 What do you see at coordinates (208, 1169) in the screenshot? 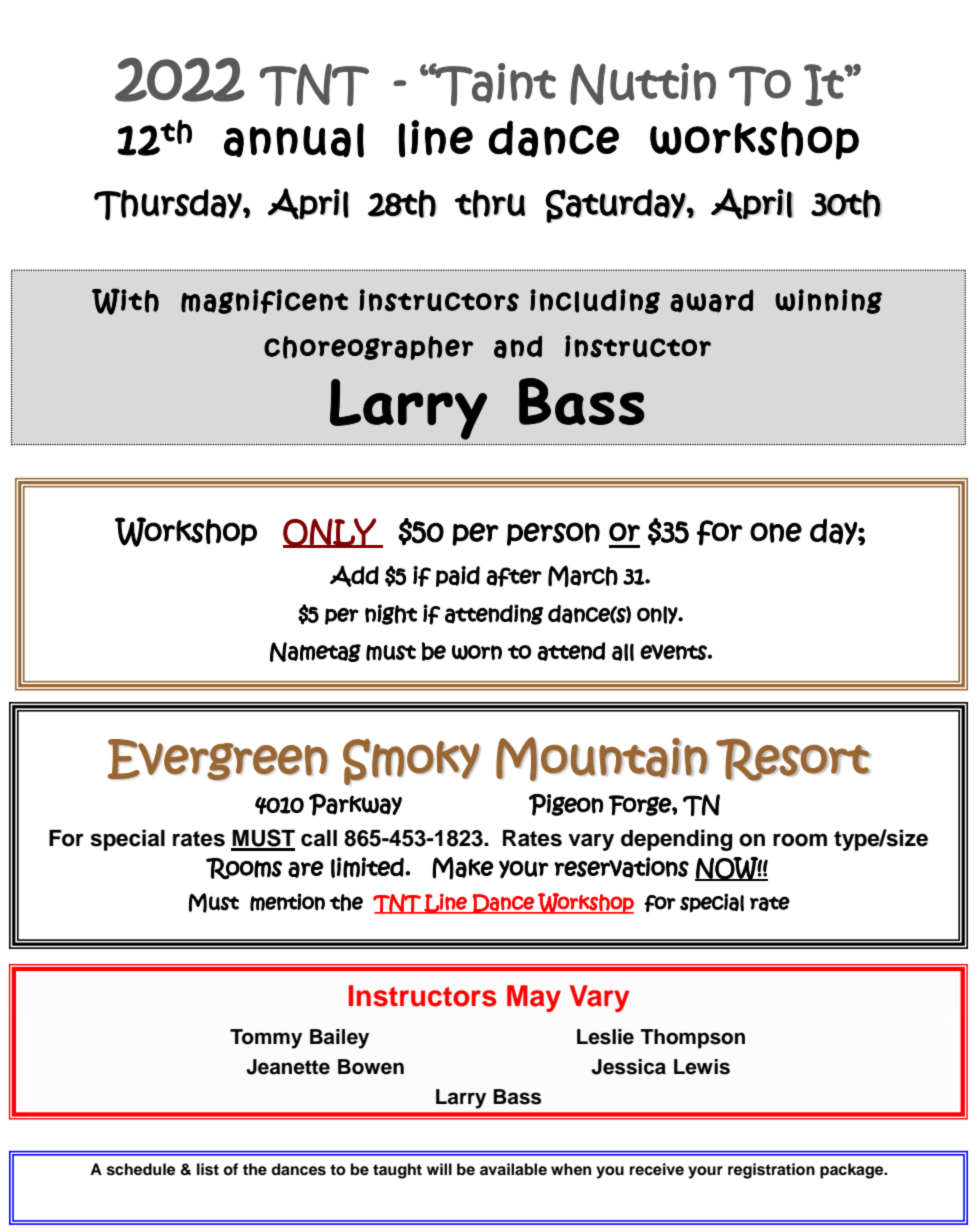
I see `list` at bounding box center [208, 1169].
